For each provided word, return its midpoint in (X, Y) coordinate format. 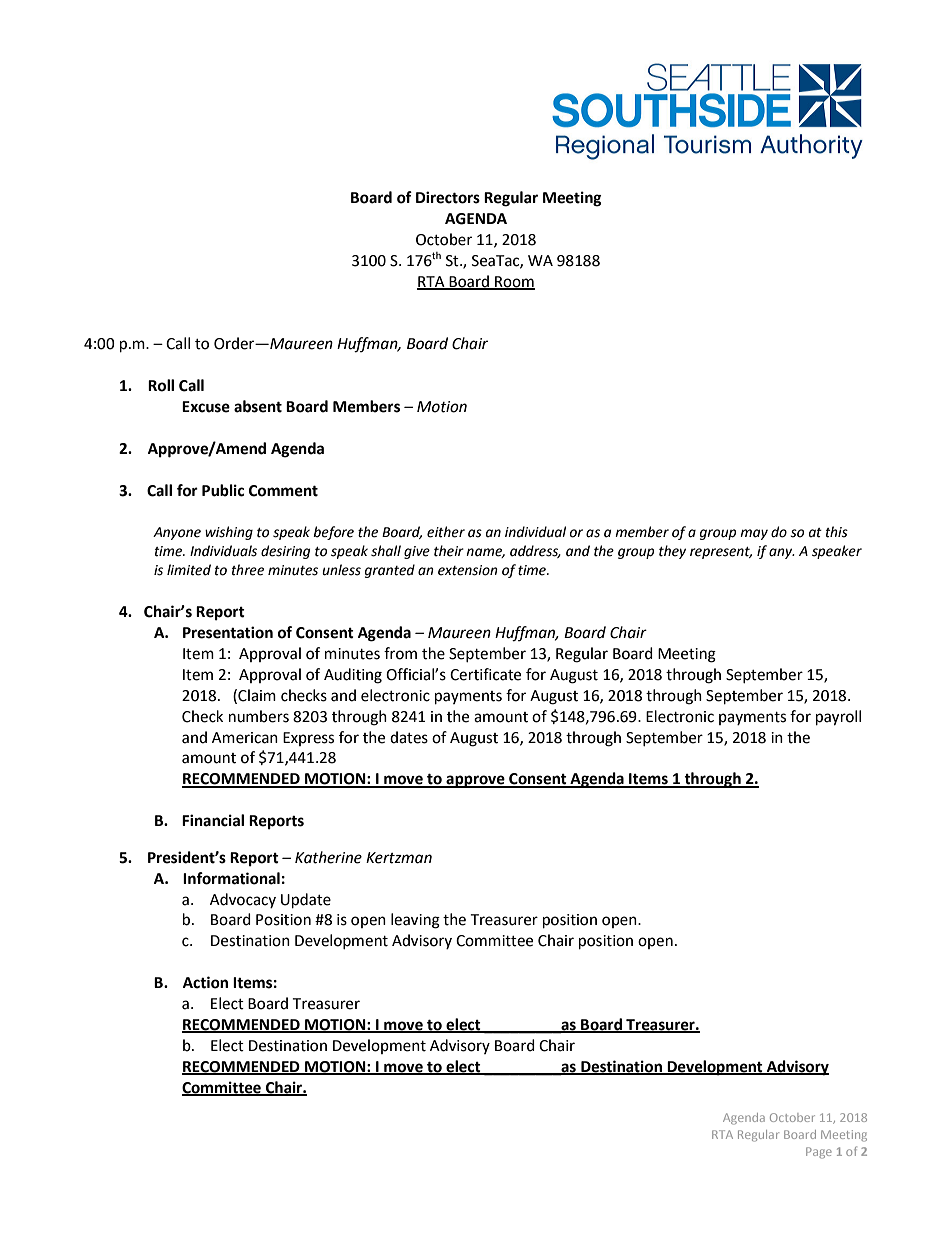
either (446, 532)
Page (819, 1153)
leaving (415, 921)
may (754, 534)
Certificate (485, 674)
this (837, 532)
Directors (448, 197)
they (672, 552)
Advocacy (243, 900)
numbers (259, 716)
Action (205, 982)
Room (514, 282)
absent (258, 406)
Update (306, 901)
